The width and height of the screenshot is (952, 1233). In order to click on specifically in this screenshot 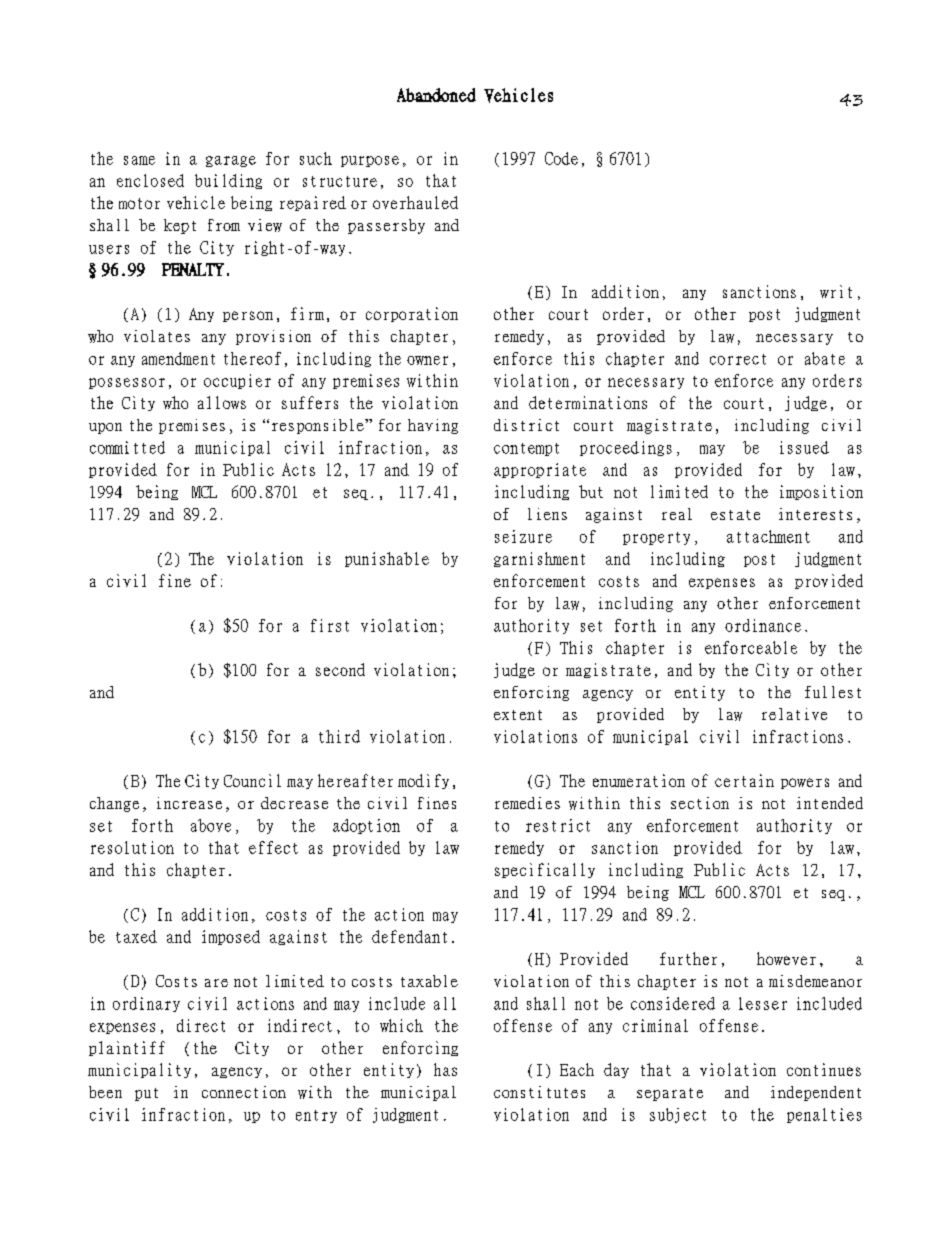, I will do `click(545, 870)`.
